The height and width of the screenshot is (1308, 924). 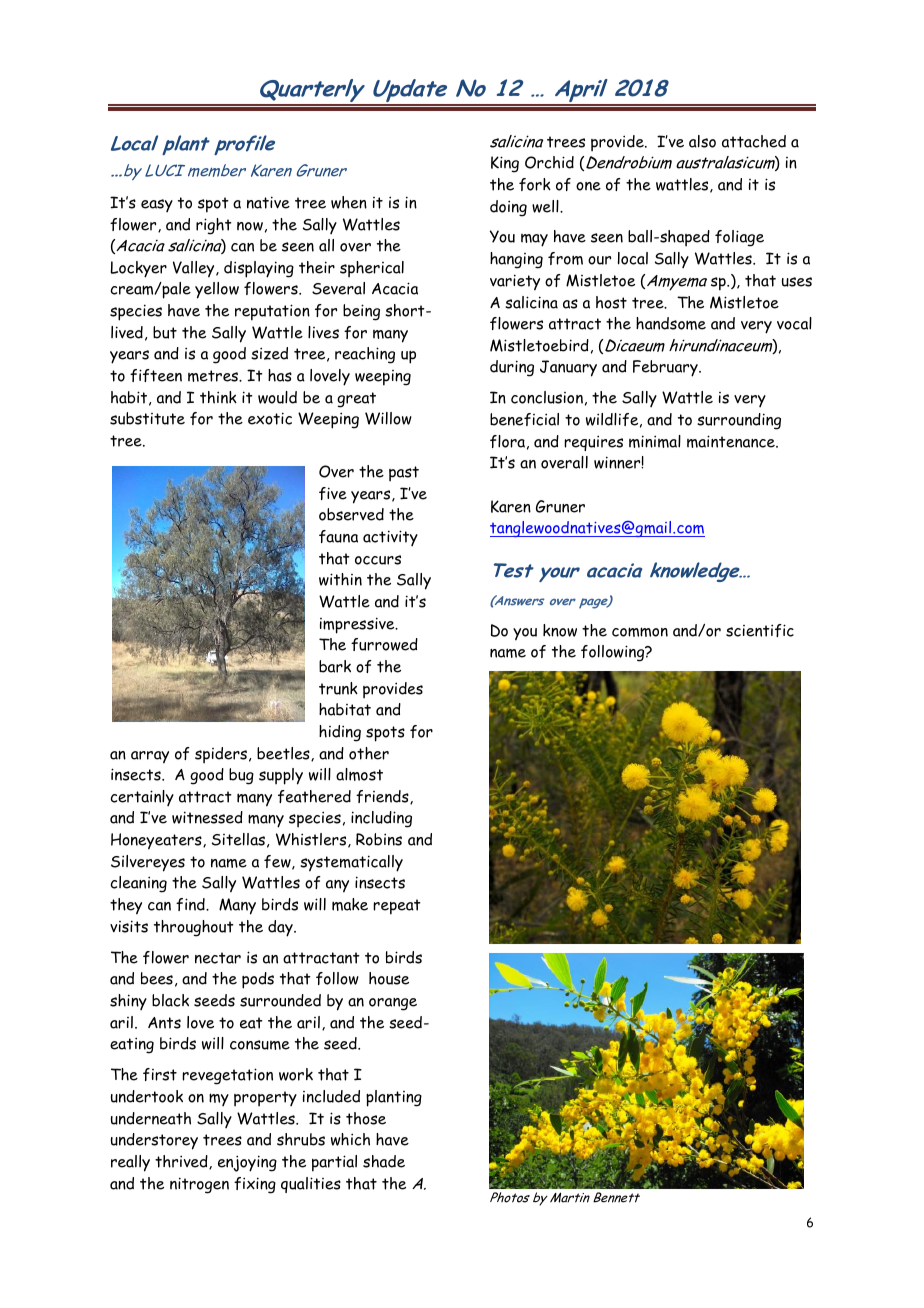 I want to click on those, so click(x=366, y=1118).
